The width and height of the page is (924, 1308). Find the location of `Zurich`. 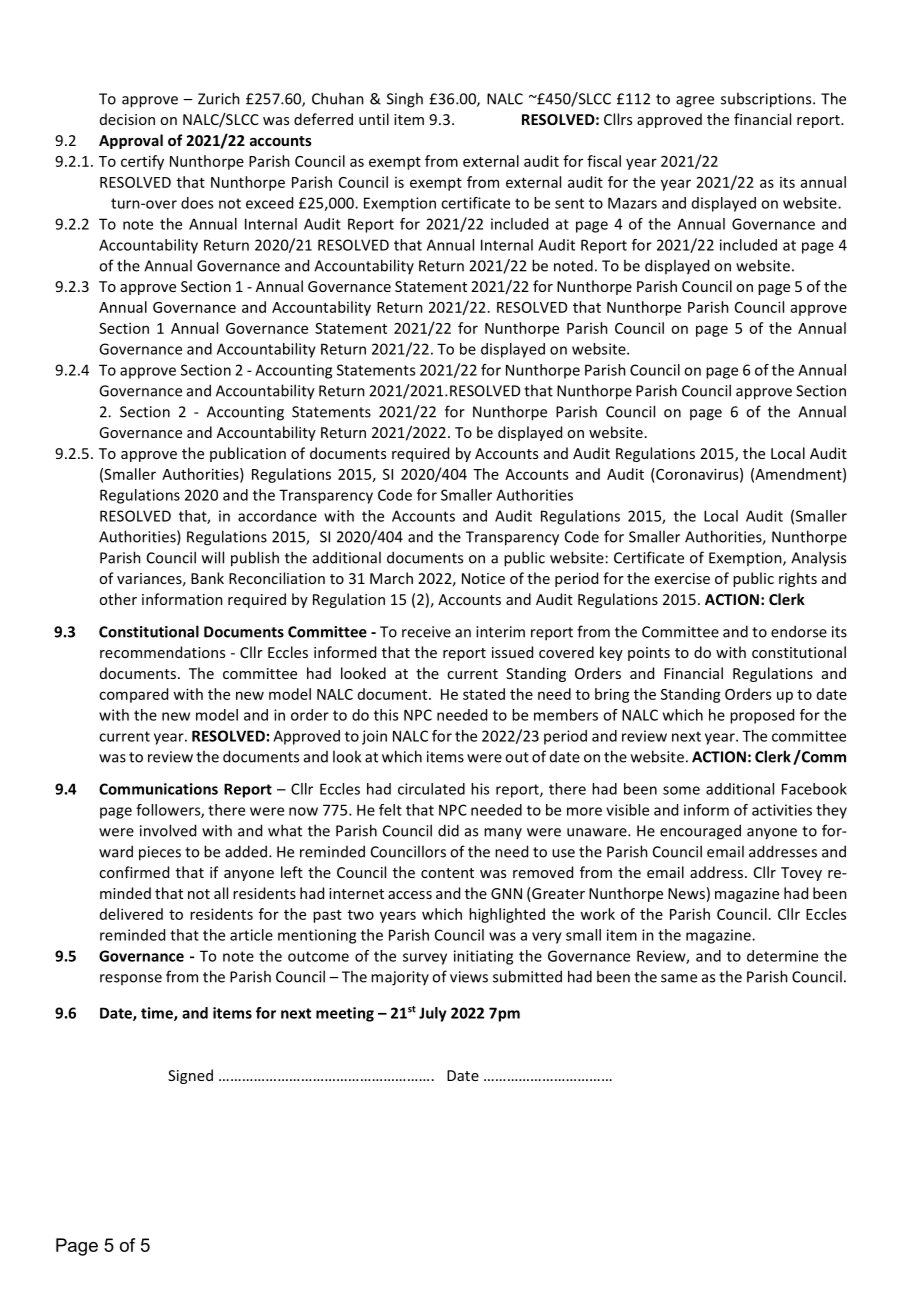

Zurich is located at coordinates (219, 98).
